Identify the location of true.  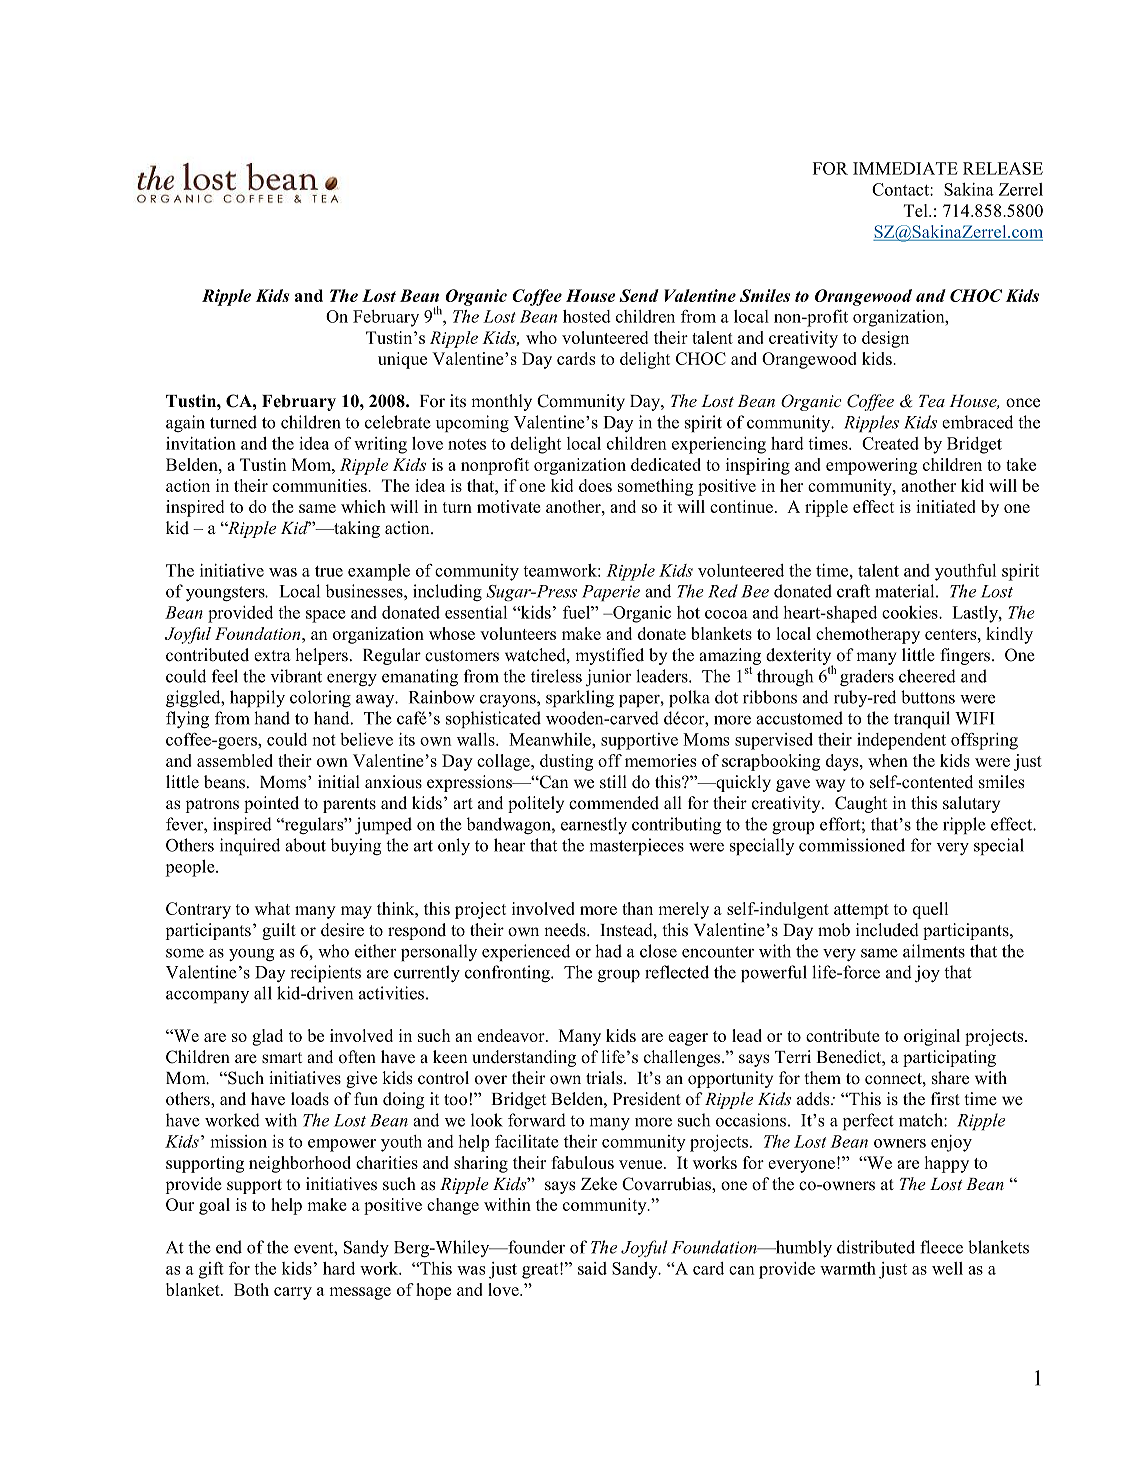
(329, 571).
